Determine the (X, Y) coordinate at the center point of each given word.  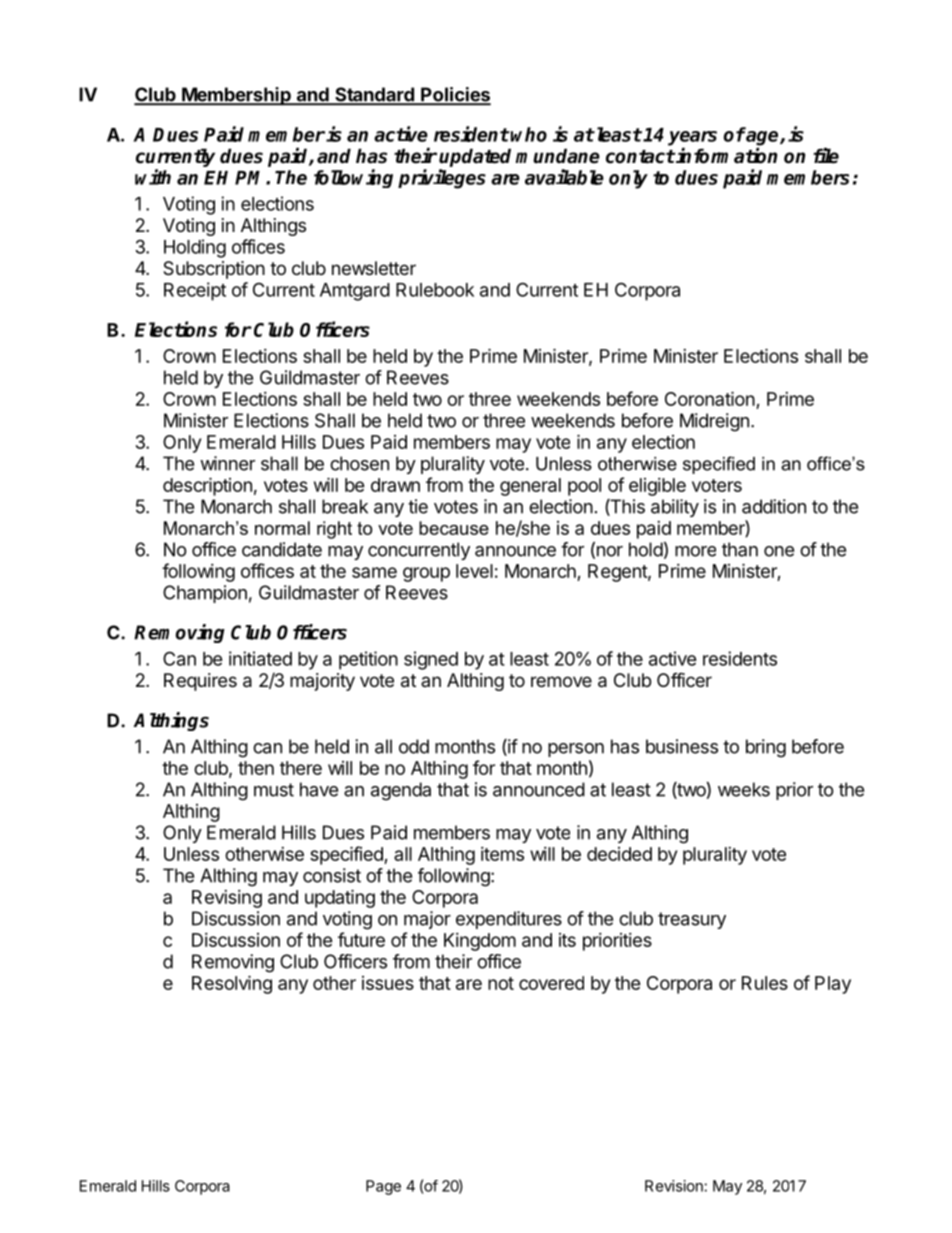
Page (383, 1187)
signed (431, 660)
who (529, 134)
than (740, 549)
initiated (260, 658)
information (726, 156)
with (153, 177)
